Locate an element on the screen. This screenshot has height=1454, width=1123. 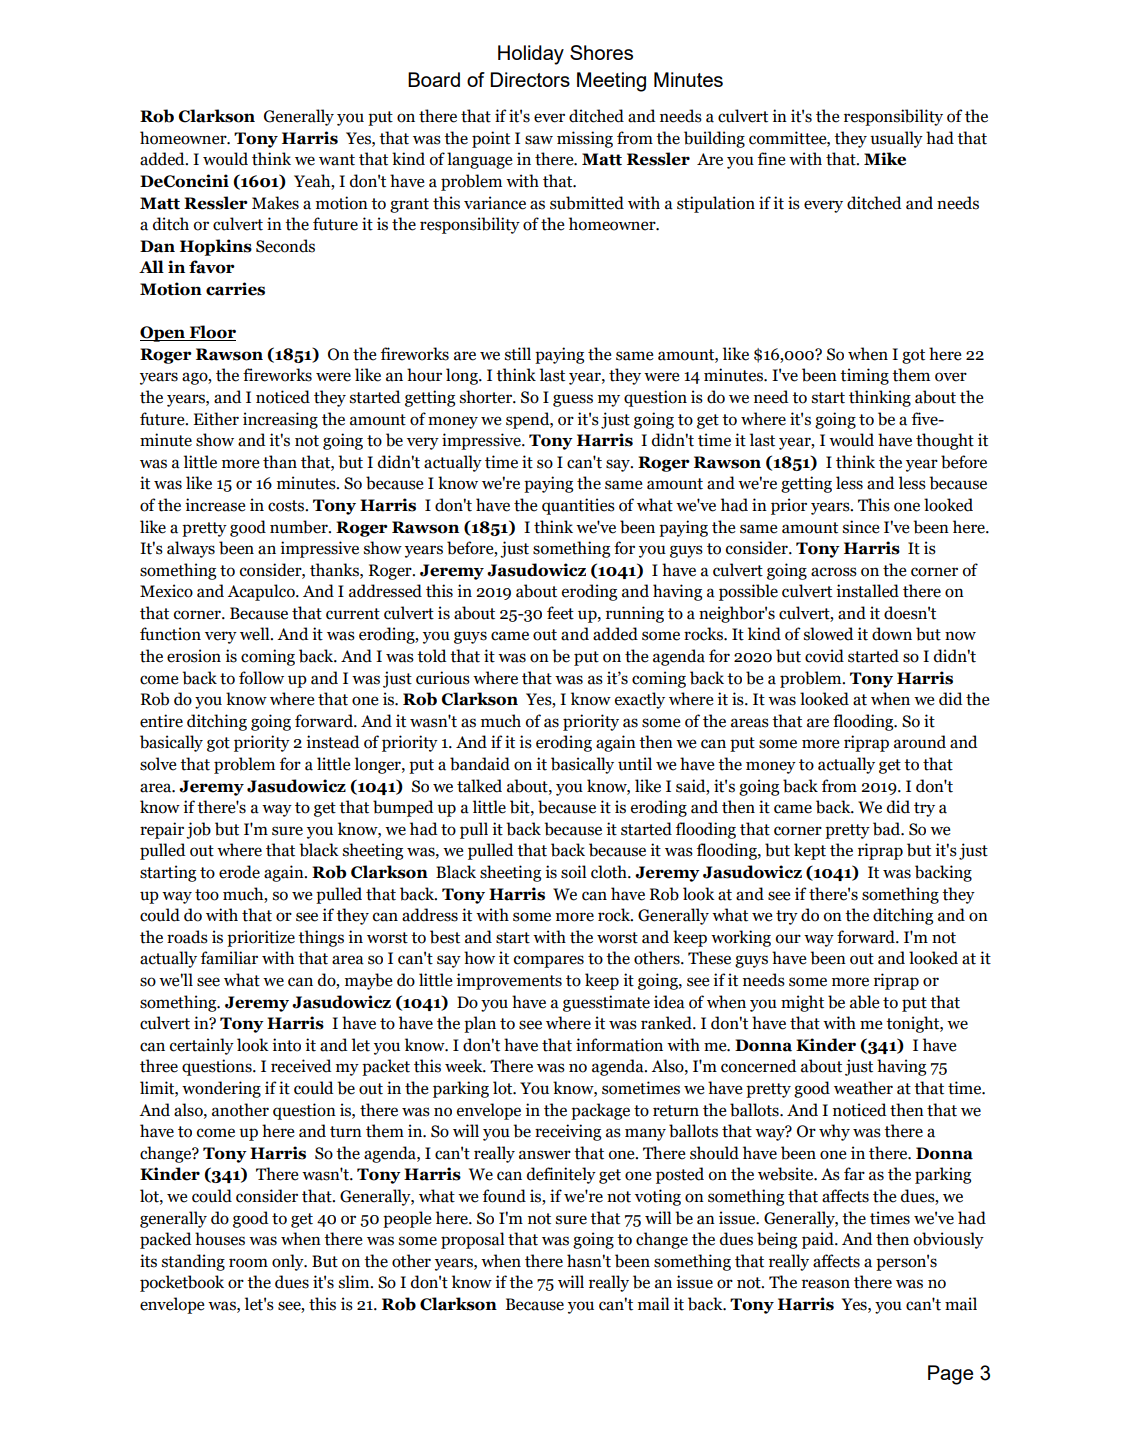
room is located at coordinates (248, 1263).
